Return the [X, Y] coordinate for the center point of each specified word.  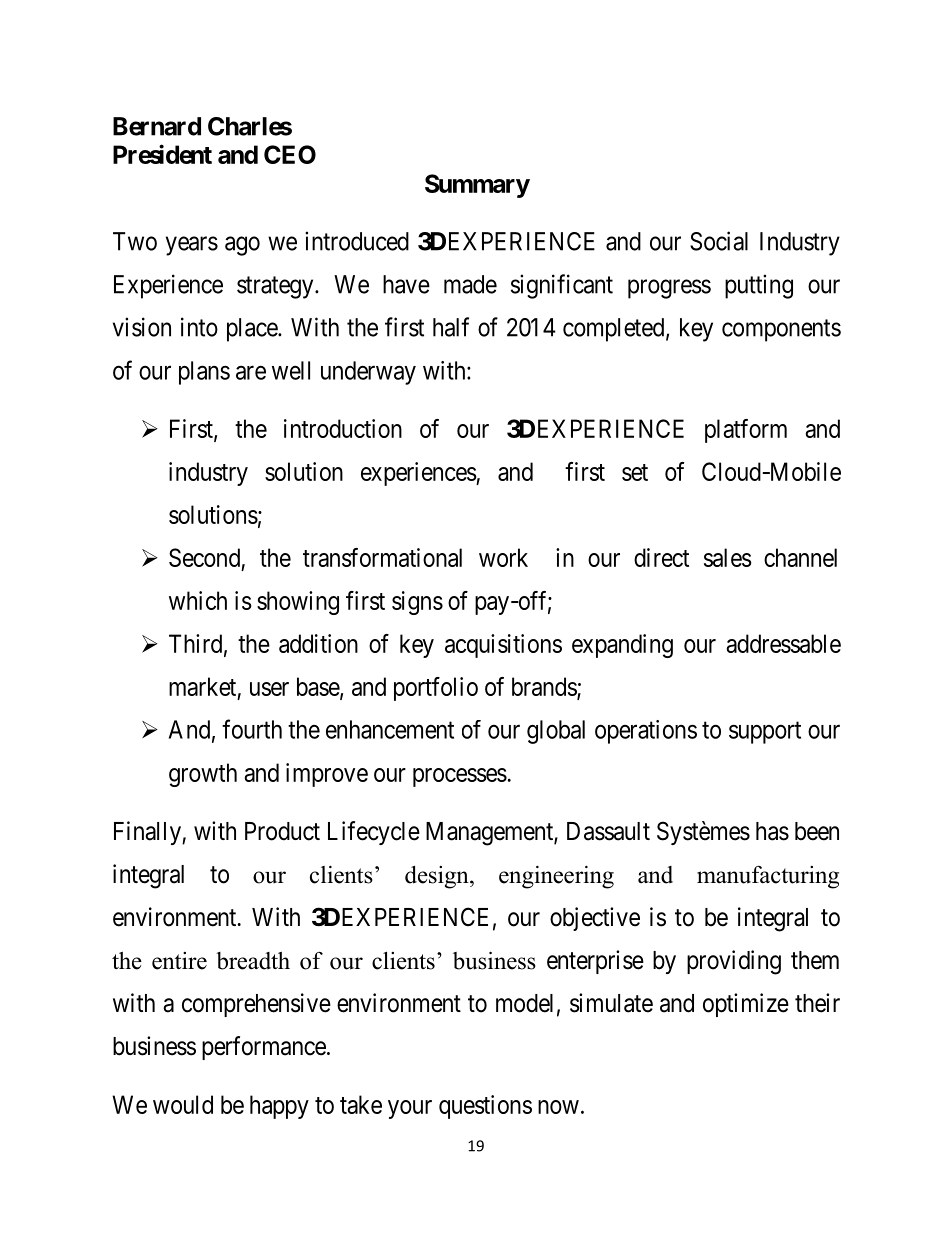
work [503, 557]
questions [485, 1107]
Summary [477, 186]
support [765, 733]
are [251, 373]
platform [746, 431]
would [183, 1104]
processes [460, 777]
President [162, 154]
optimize [746, 1005]
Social [719, 241]
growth [203, 775]
